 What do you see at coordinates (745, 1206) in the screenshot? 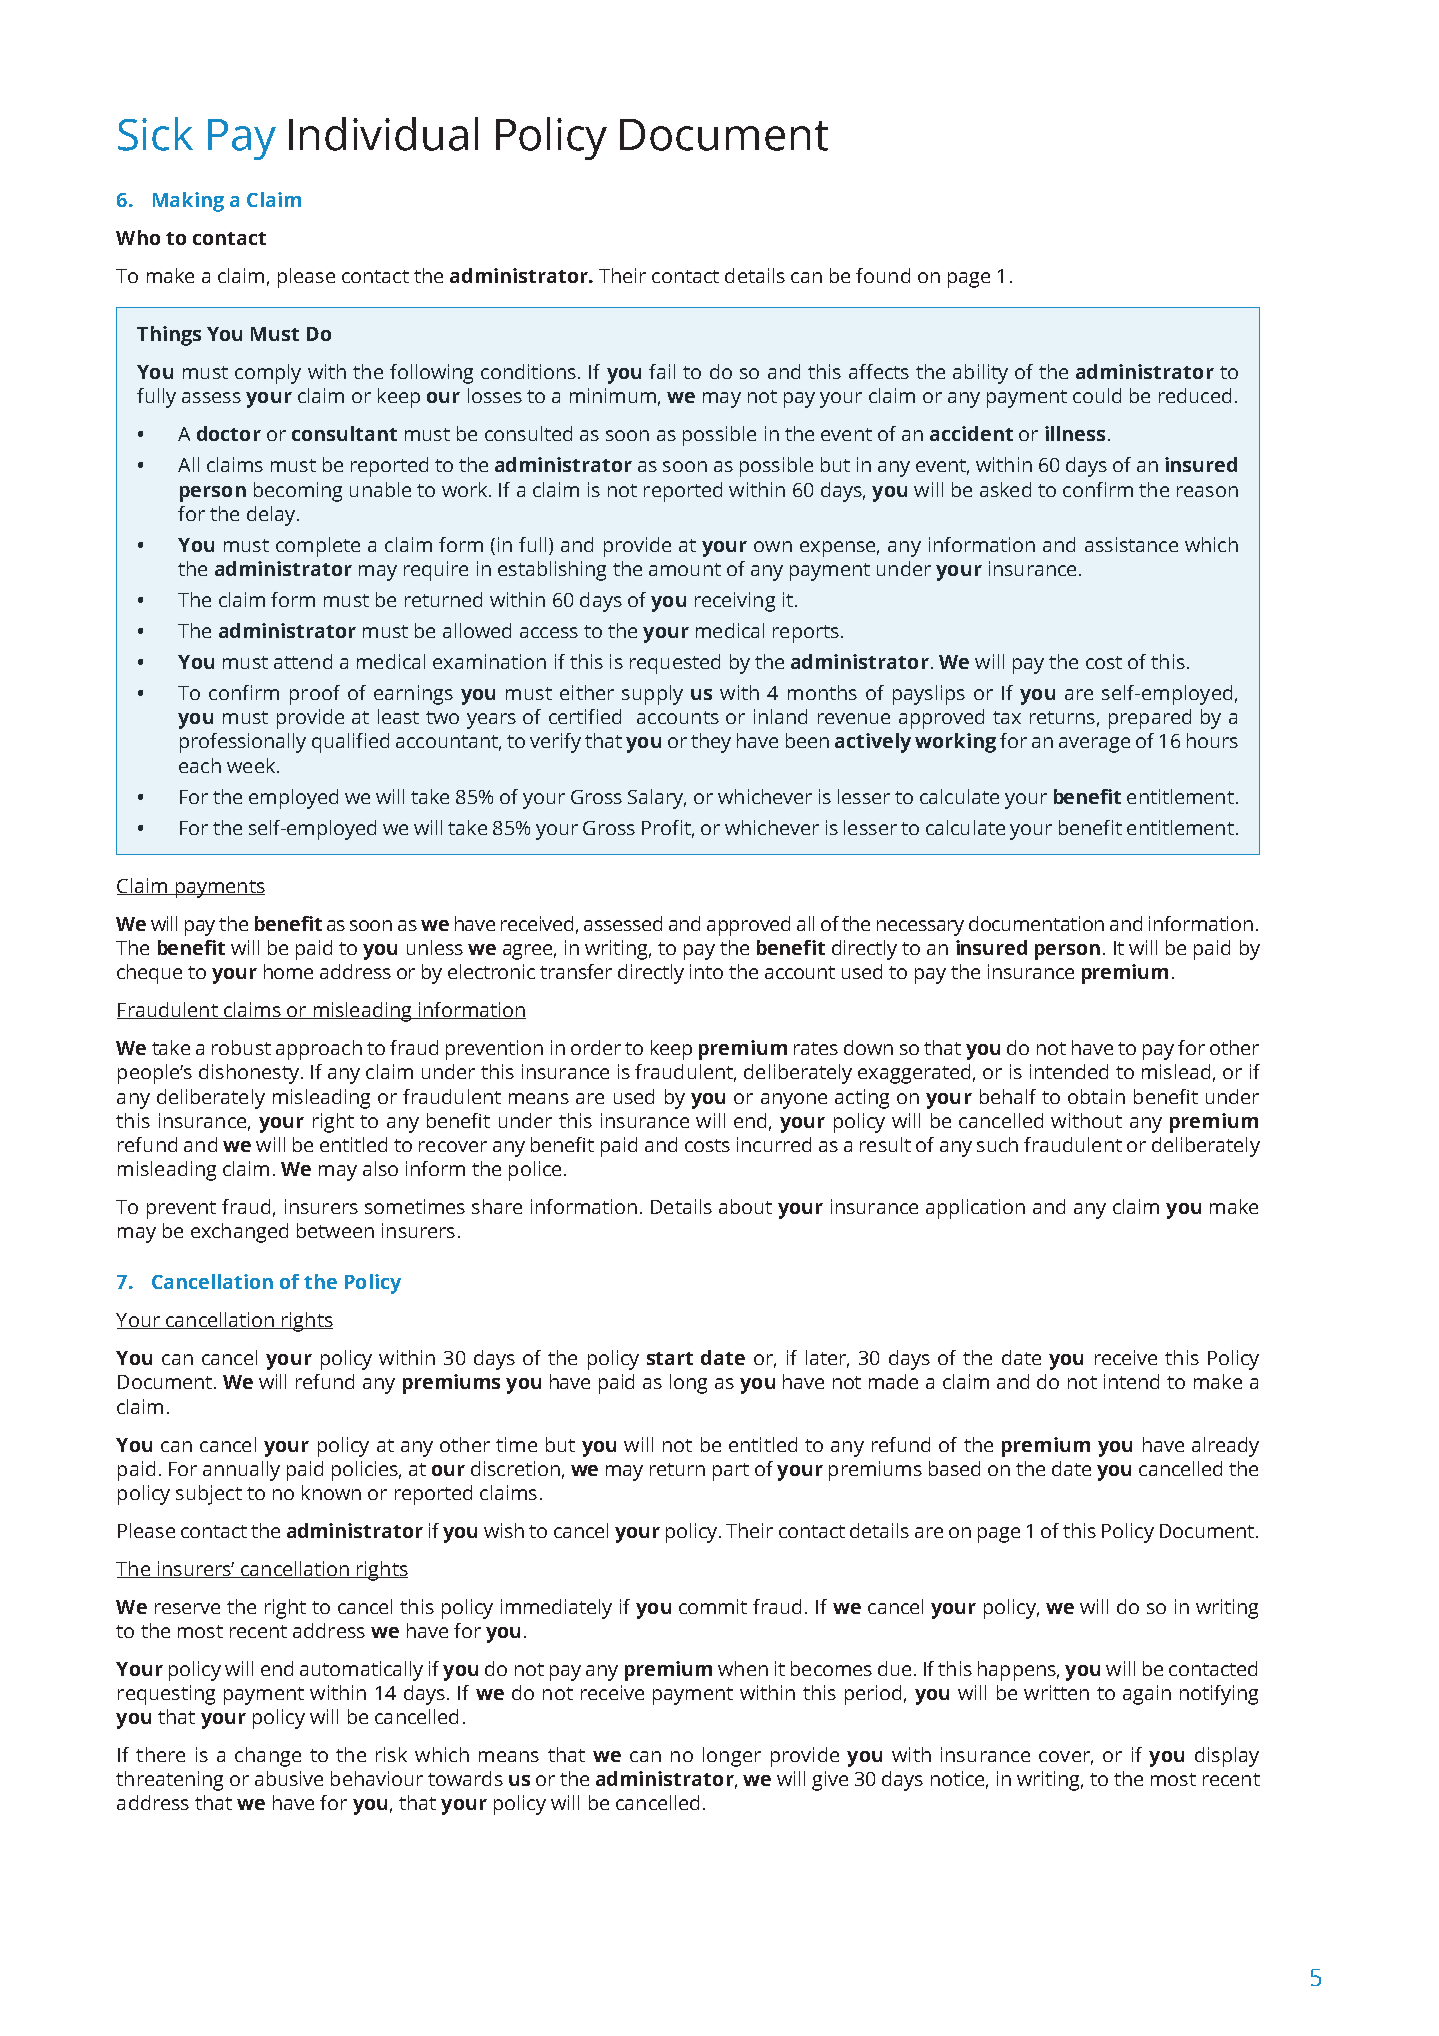
I see `about` at bounding box center [745, 1206].
